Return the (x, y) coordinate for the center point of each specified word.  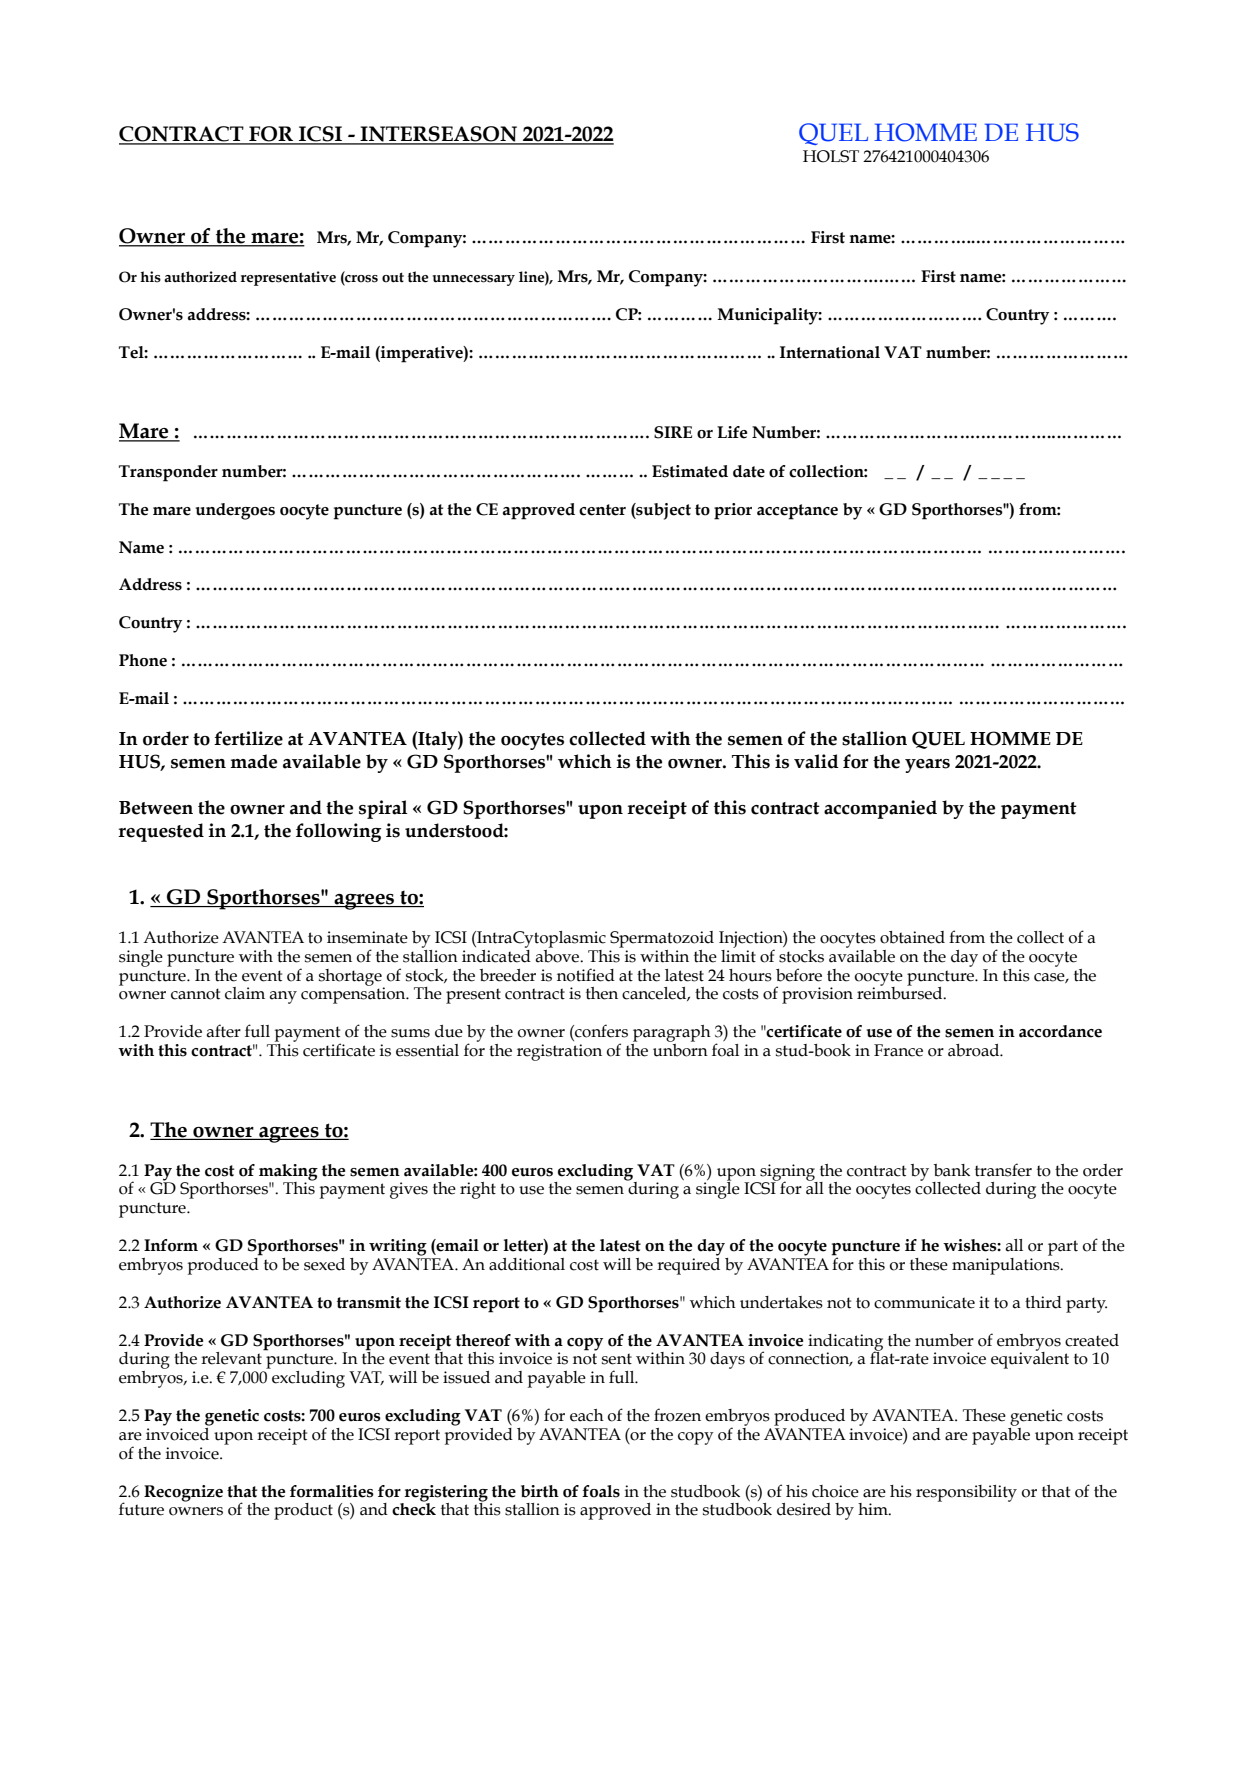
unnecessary (473, 280)
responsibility (966, 1493)
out (393, 277)
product (303, 1511)
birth (540, 1491)
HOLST (831, 156)
